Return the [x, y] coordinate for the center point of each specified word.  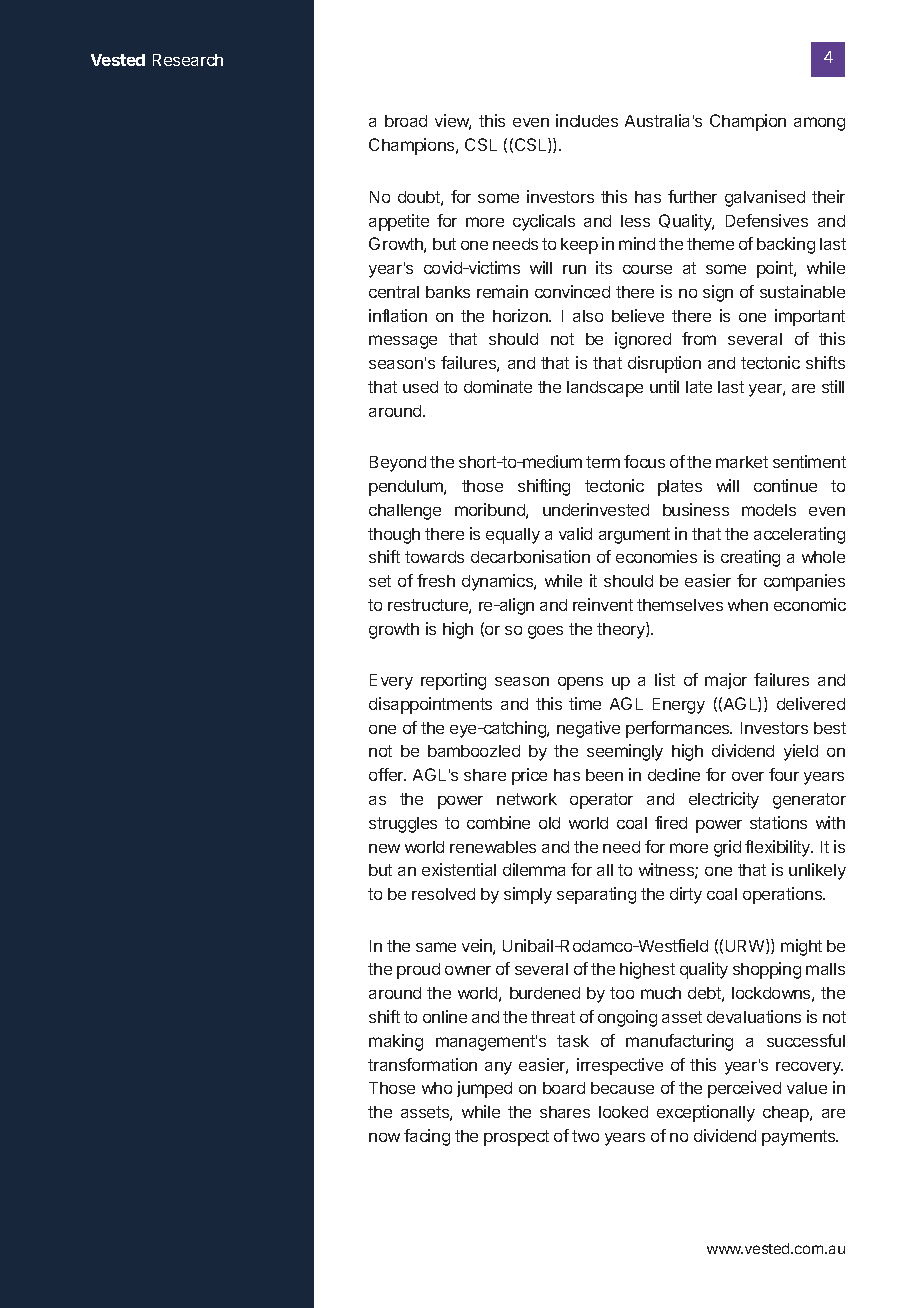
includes [587, 120]
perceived [744, 1089]
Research [188, 60]
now [384, 1137]
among [819, 124]
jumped [484, 1089]
